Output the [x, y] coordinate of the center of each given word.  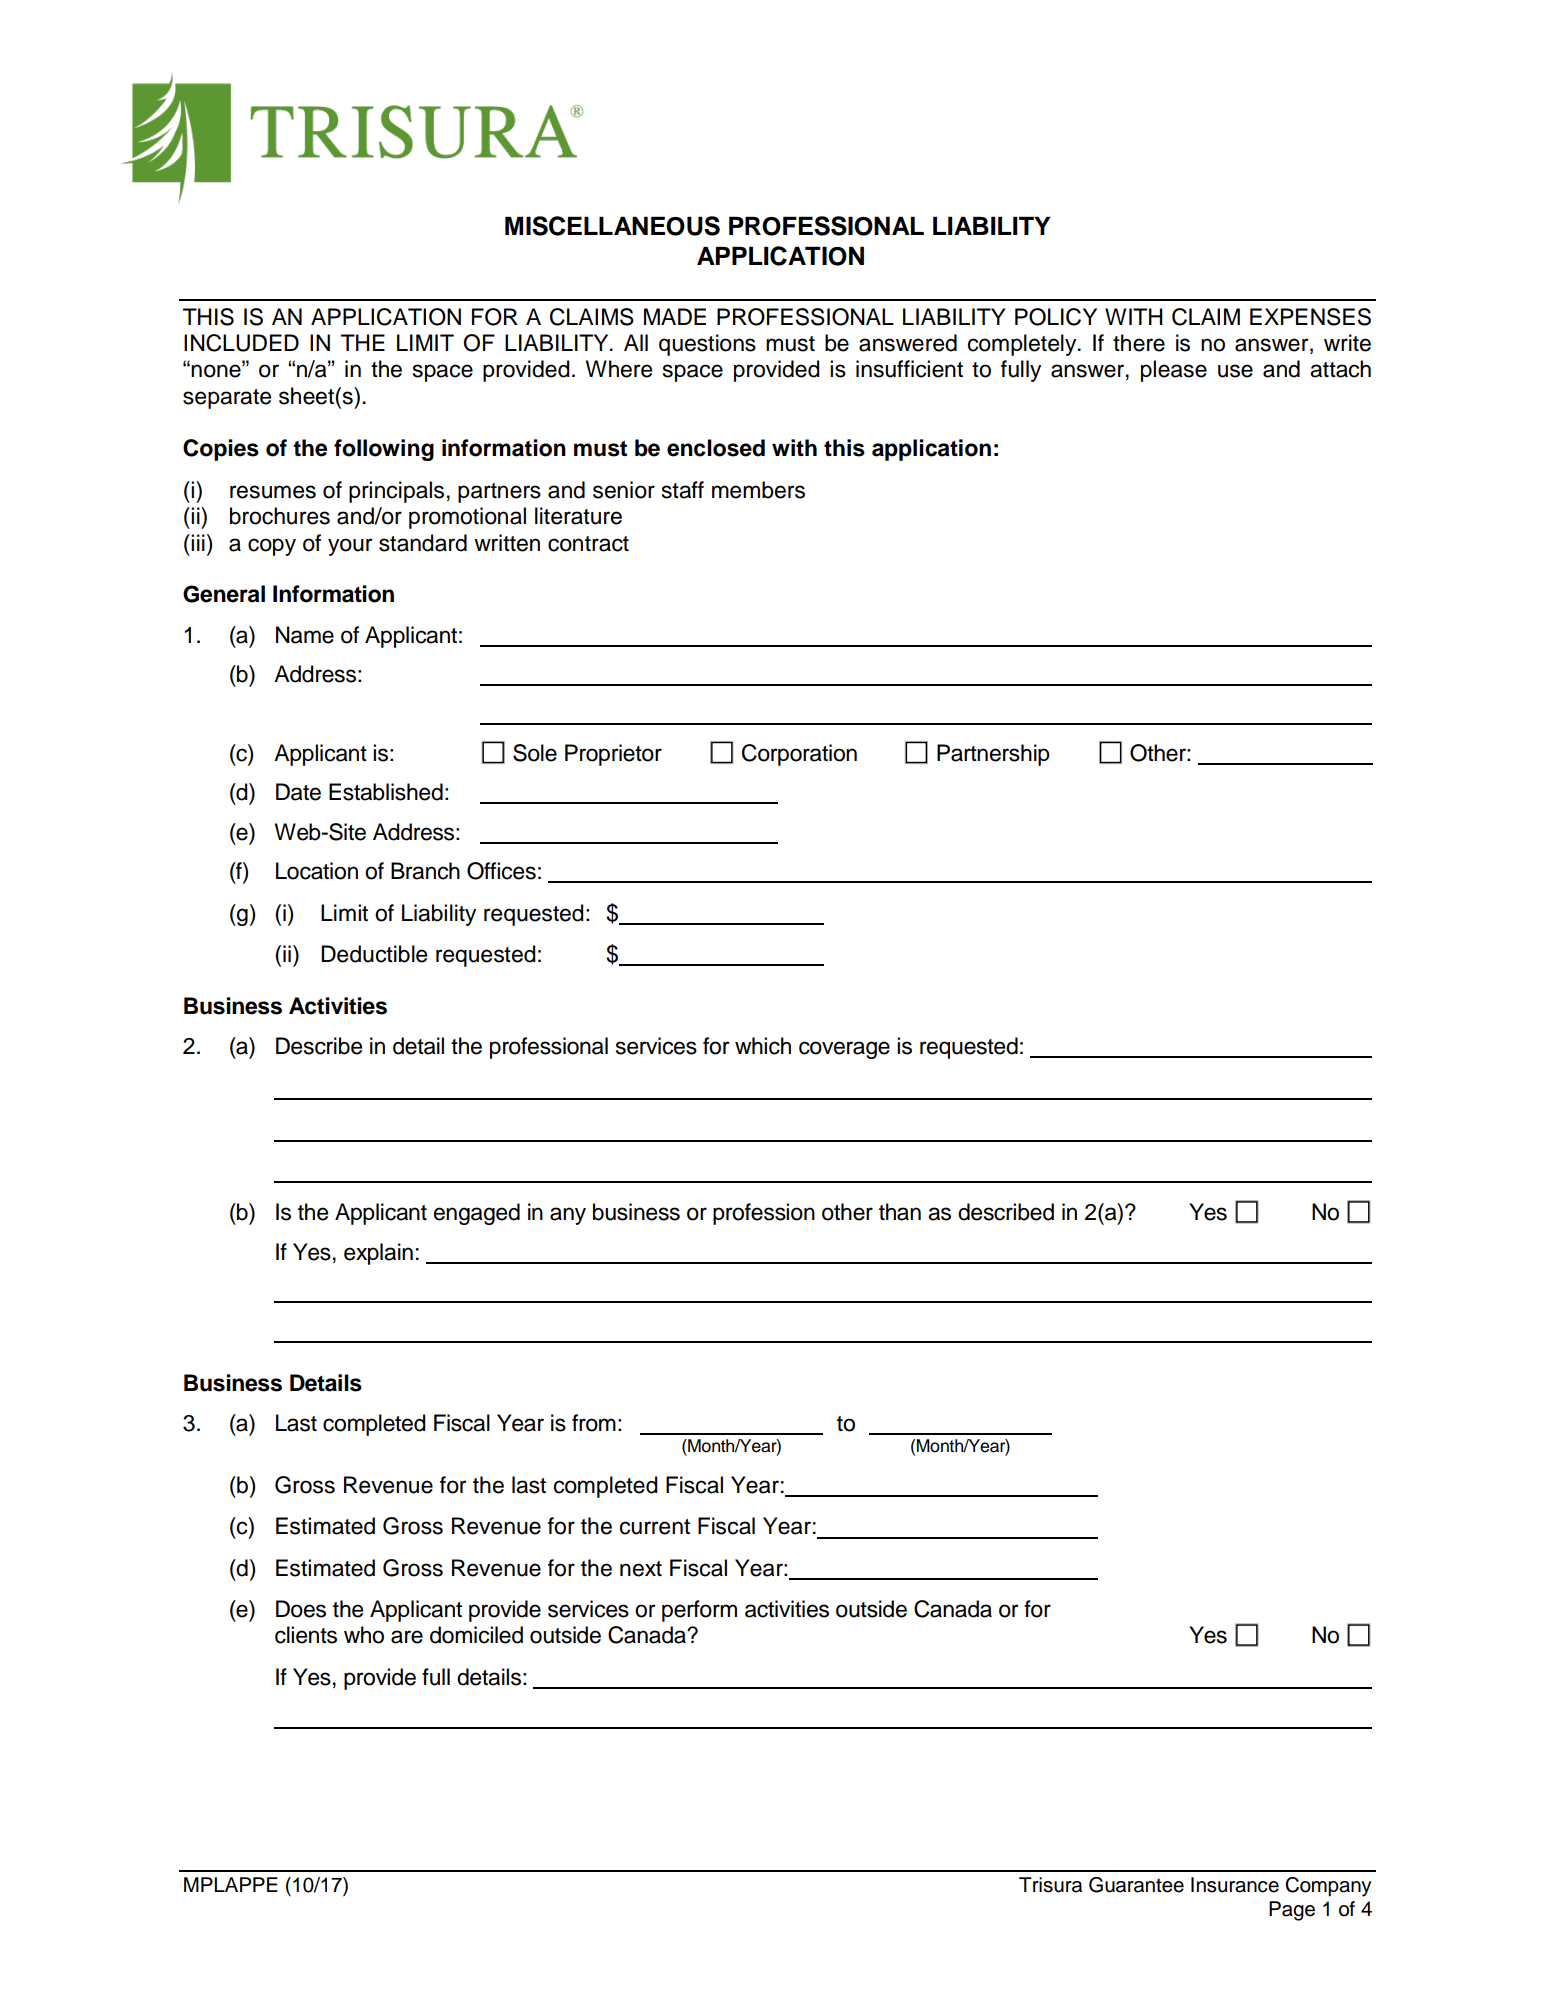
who [364, 1635]
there [1139, 343]
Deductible [374, 954]
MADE [675, 316]
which [763, 1046]
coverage [844, 1050]
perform [699, 1611]
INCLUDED [241, 343]
